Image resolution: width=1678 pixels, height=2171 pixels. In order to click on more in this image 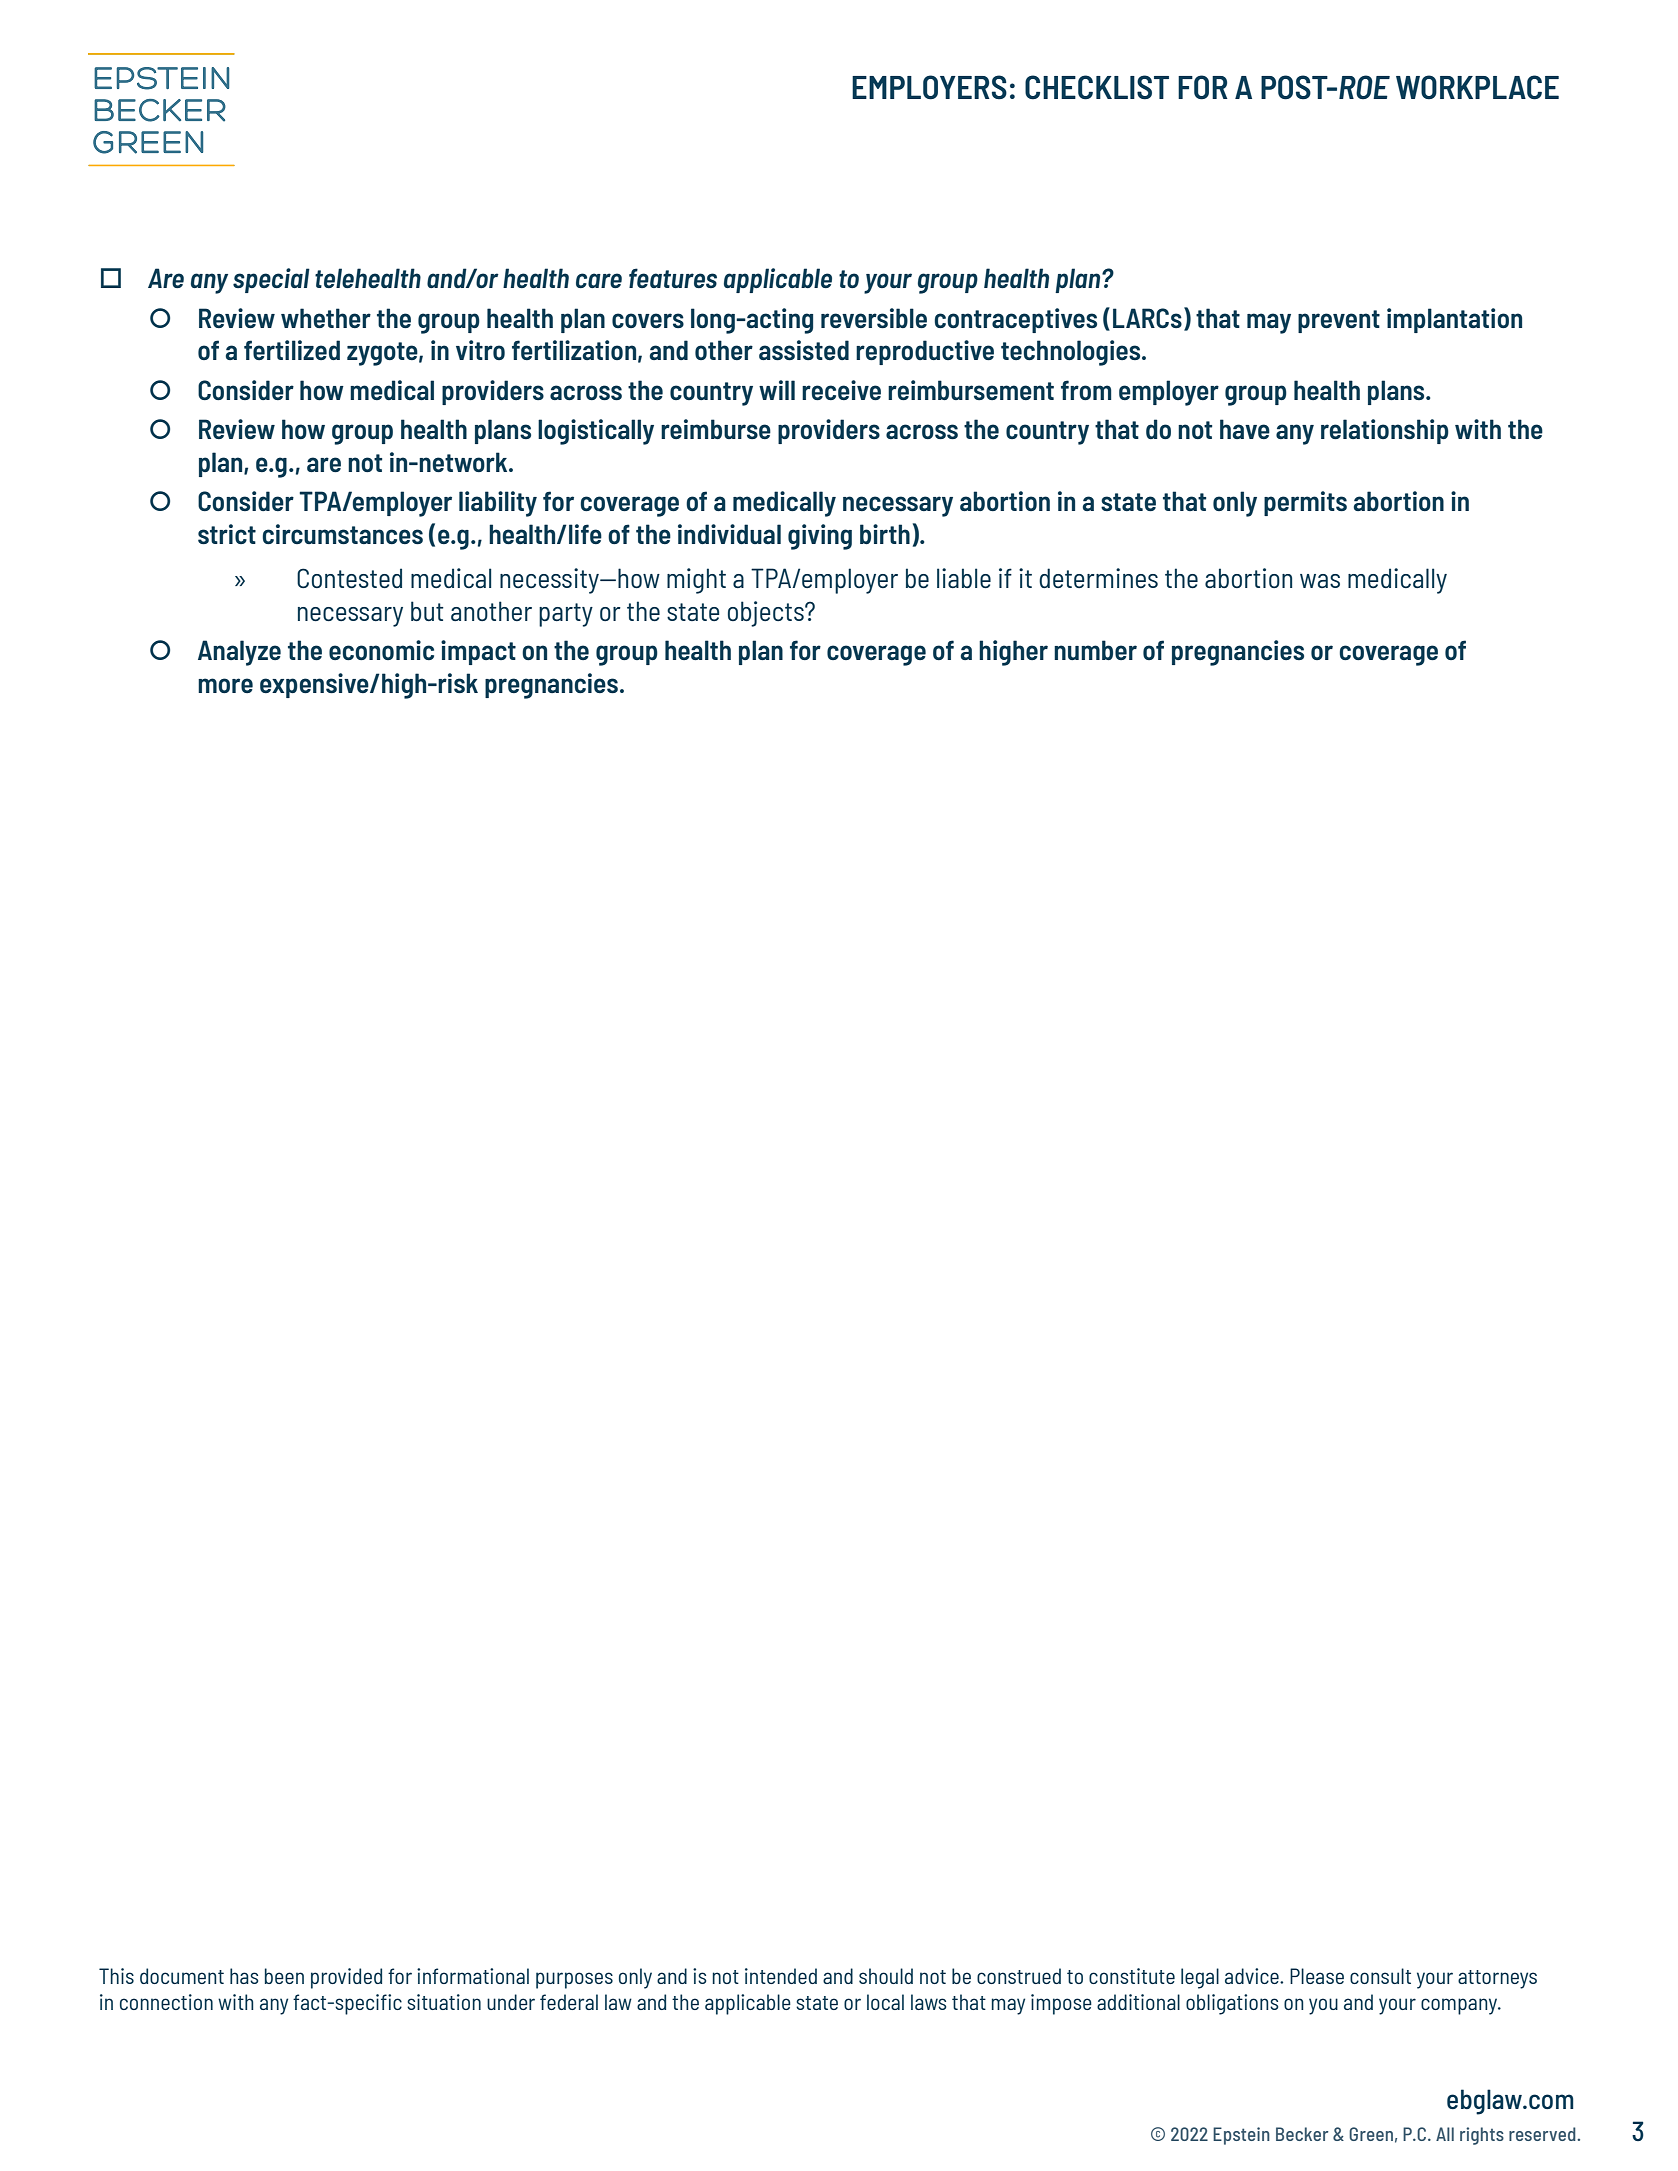, I will do `click(225, 685)`.
